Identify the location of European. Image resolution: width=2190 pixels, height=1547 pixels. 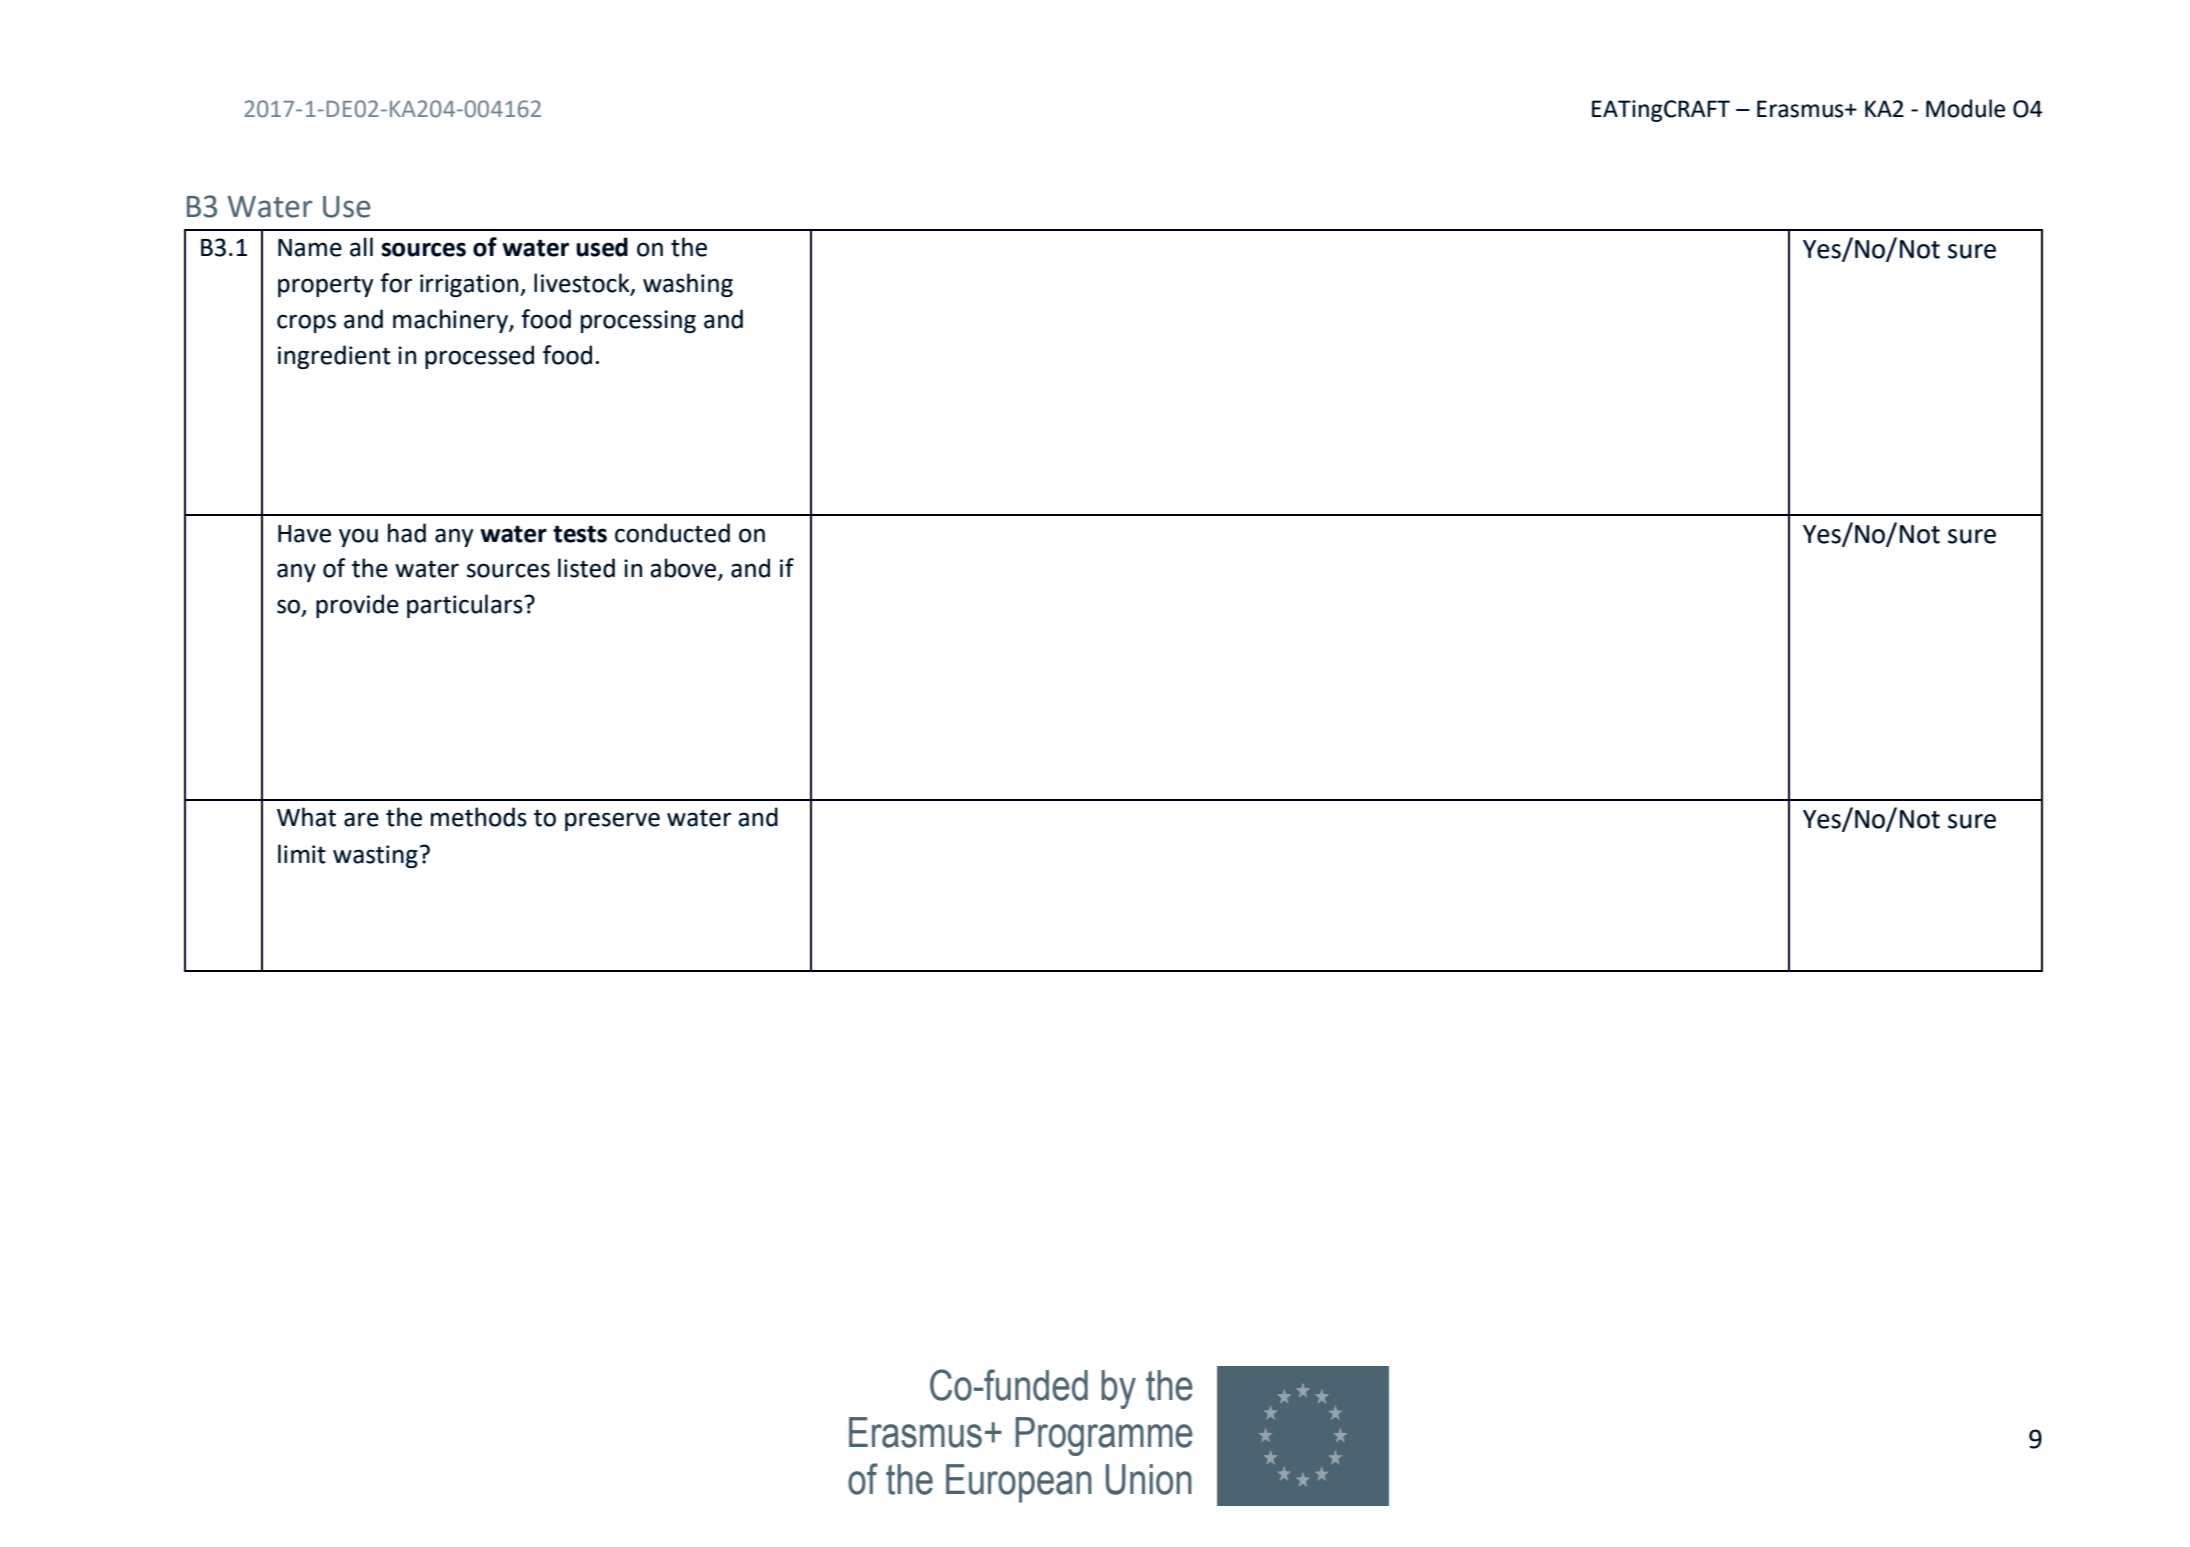
(1019, 1483).
